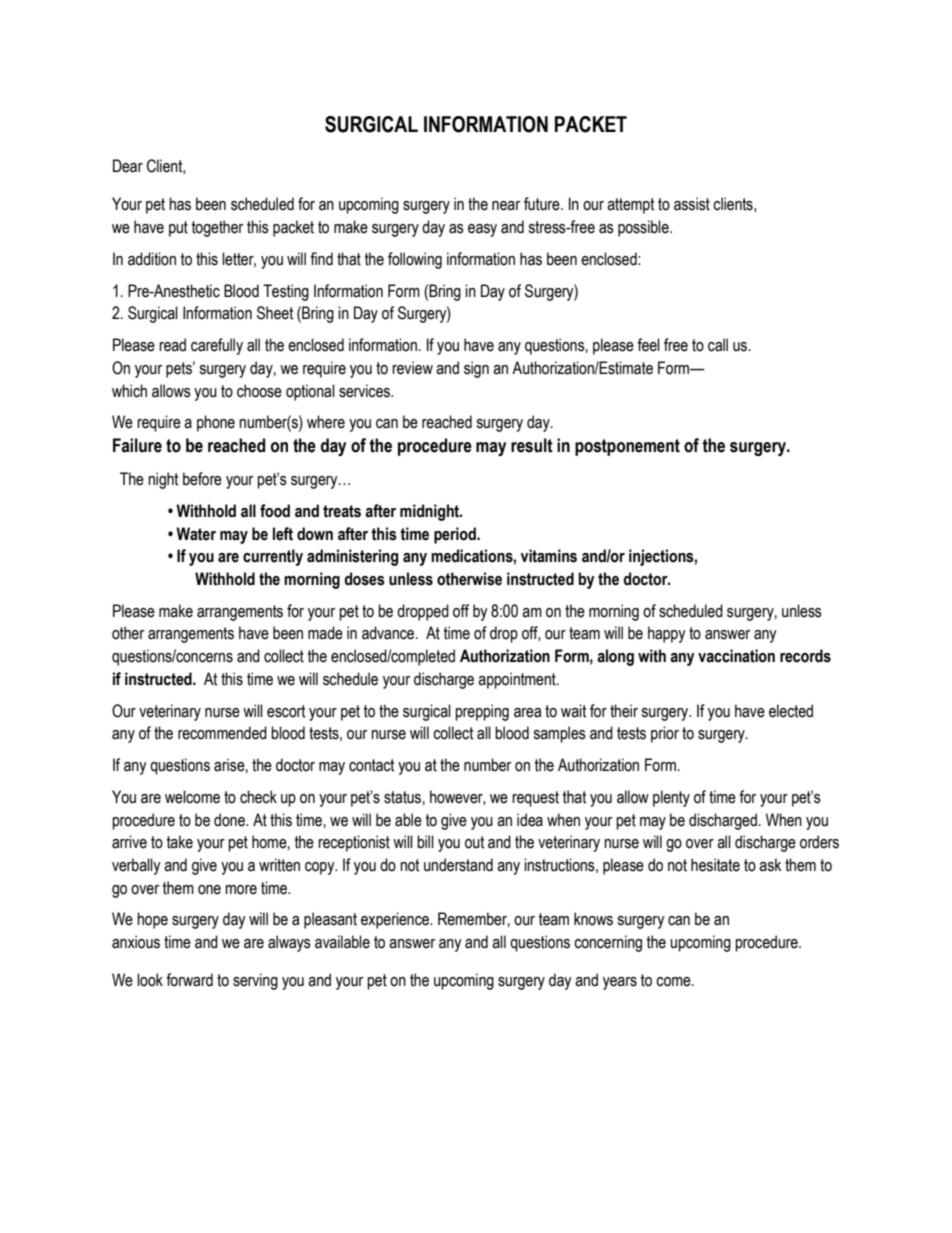  What do you see at coordinates (189, 980) in the screenshot?
I see `forward` at bounding box center [189, 980].
